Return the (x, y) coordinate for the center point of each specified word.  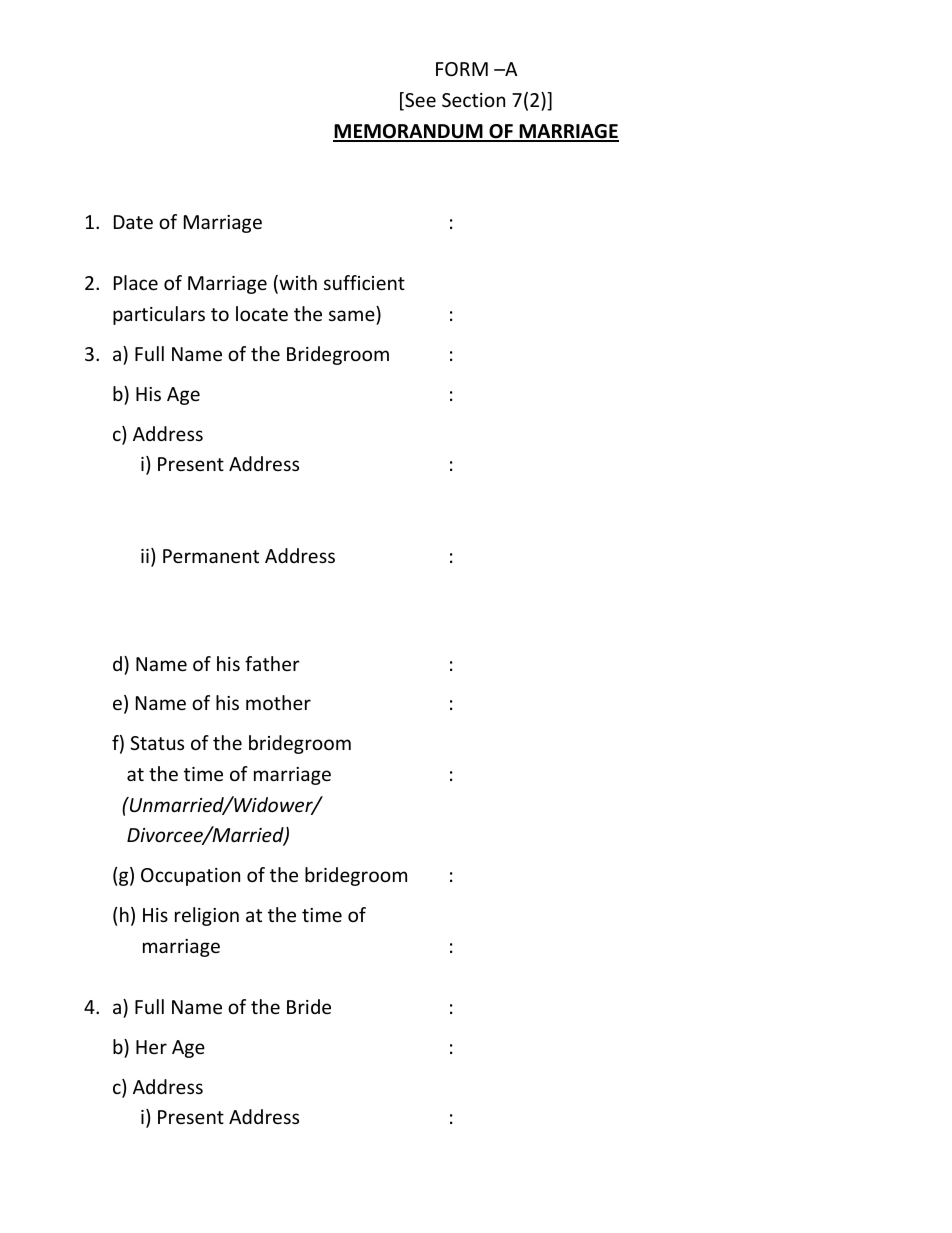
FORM (462, 69)
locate (262, 313)
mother (278, 702)
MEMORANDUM (409, 132)
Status (157, 743)
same (352, 315)
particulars (159, 315)
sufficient (364, 282)
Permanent (211, 556)
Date (133, 222)
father (272, 663)
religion (207, 916)
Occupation (190, 877)
